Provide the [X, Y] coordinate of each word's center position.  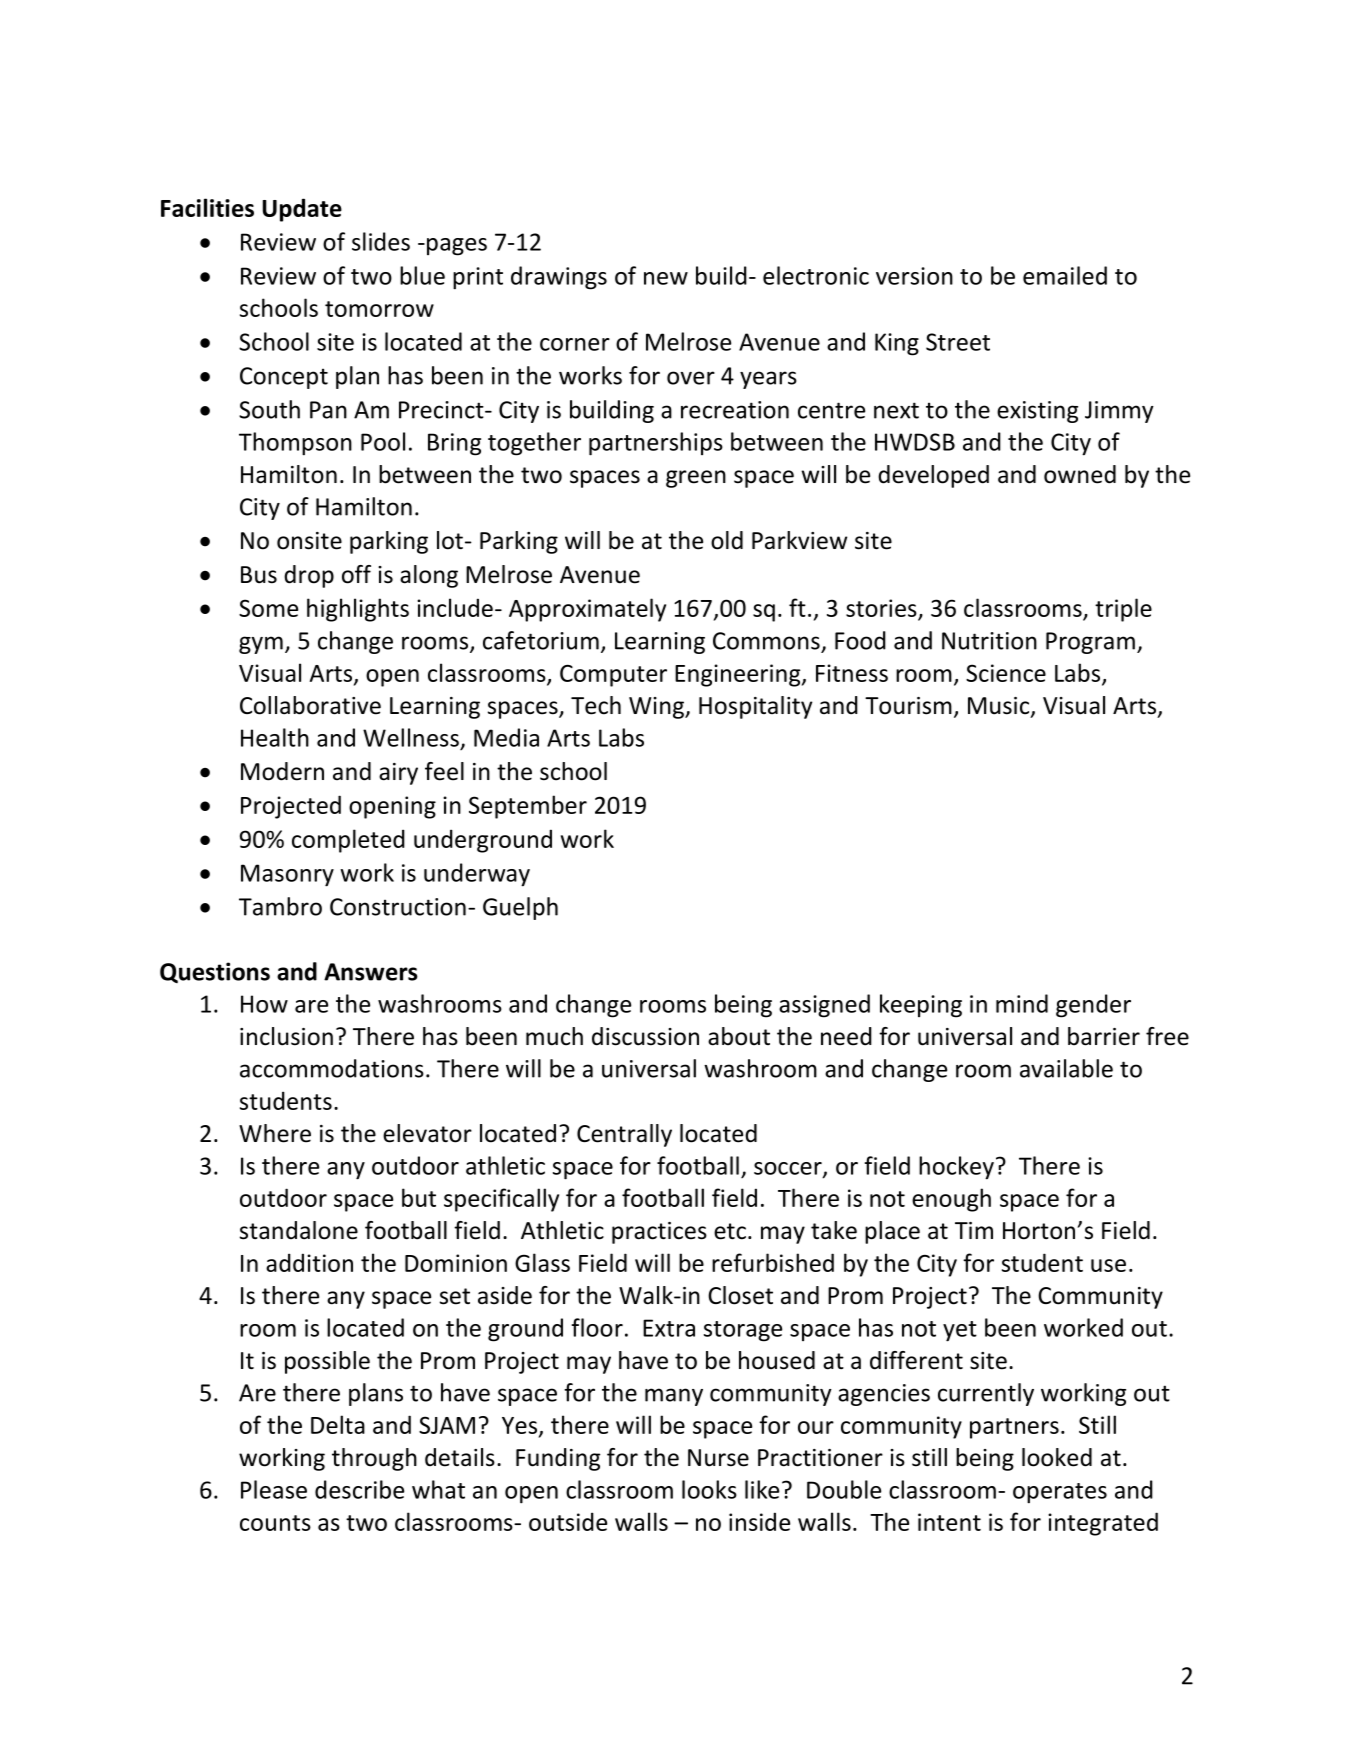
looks [709, 1489]
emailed [1065, 275]
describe [359, 1489]
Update [302, 210]
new [666, 278]
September [528, 807]
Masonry [287, 875]
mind [1022, 1003]
